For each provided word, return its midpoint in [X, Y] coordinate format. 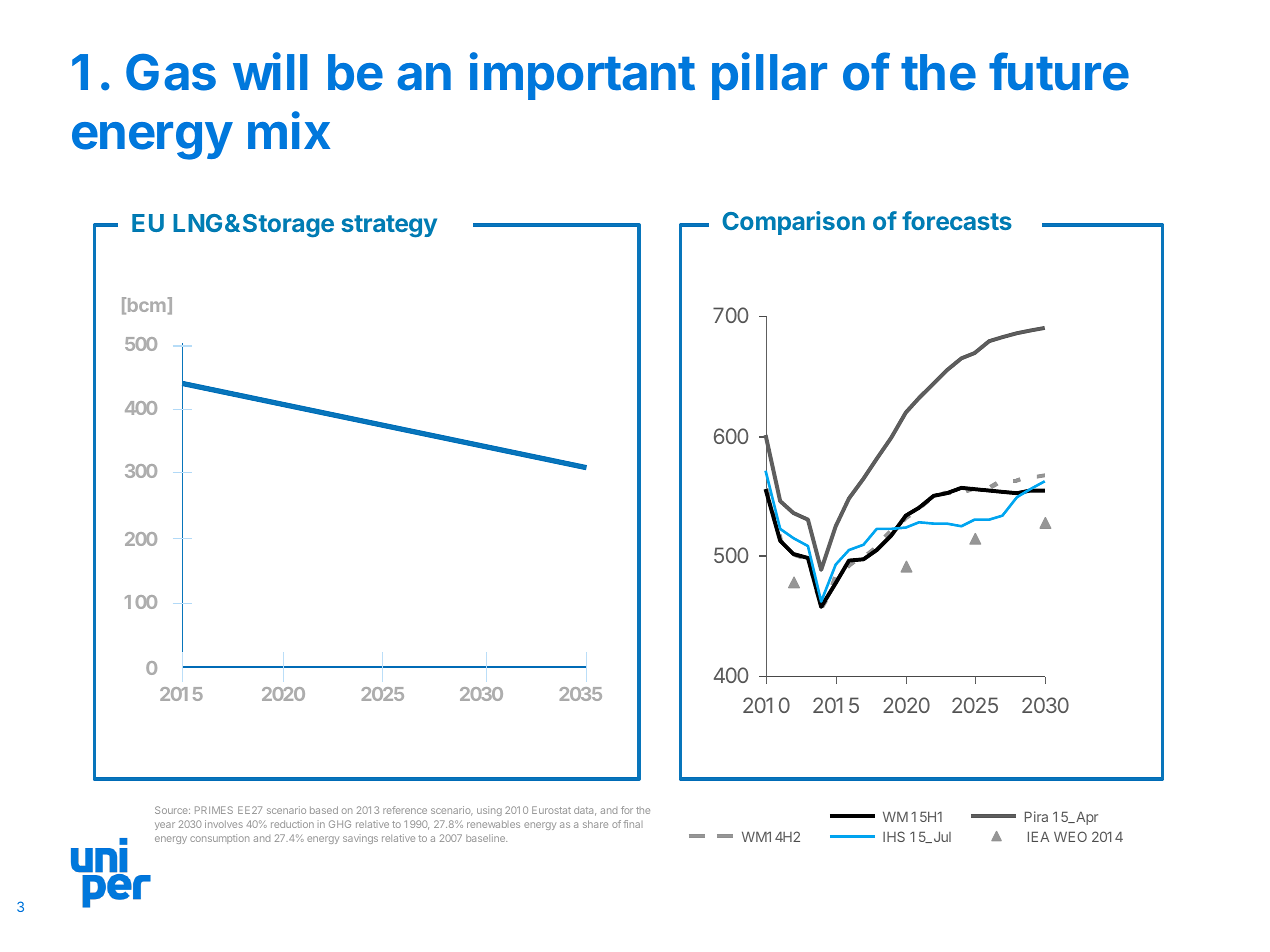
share [595, 824]
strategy [389, 226]
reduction [292, 824]
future [1059, 71]
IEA [1038, 836]
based [324, 810]
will [270, 71]
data [585, 811]
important [582, 76]
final [633, 824]
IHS [894, 836]
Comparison [793, 223]
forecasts [957, 220]
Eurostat [551, 810]
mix [289, 130]
